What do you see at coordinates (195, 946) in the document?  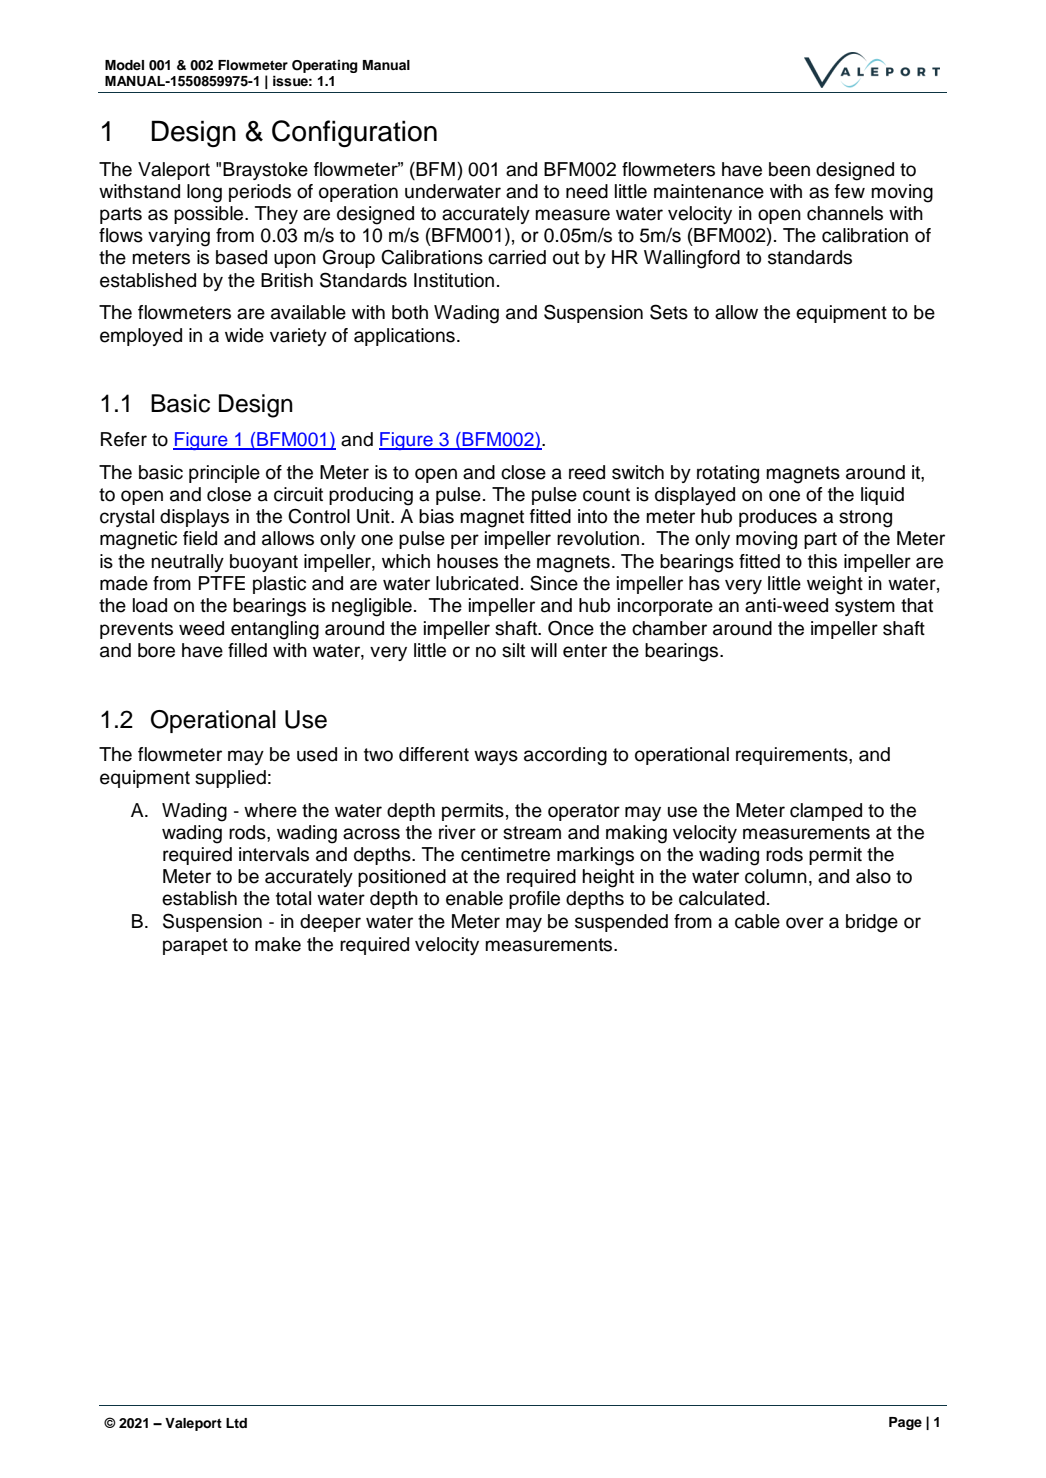 I see `parapet` at bounding box center [195, 946].
